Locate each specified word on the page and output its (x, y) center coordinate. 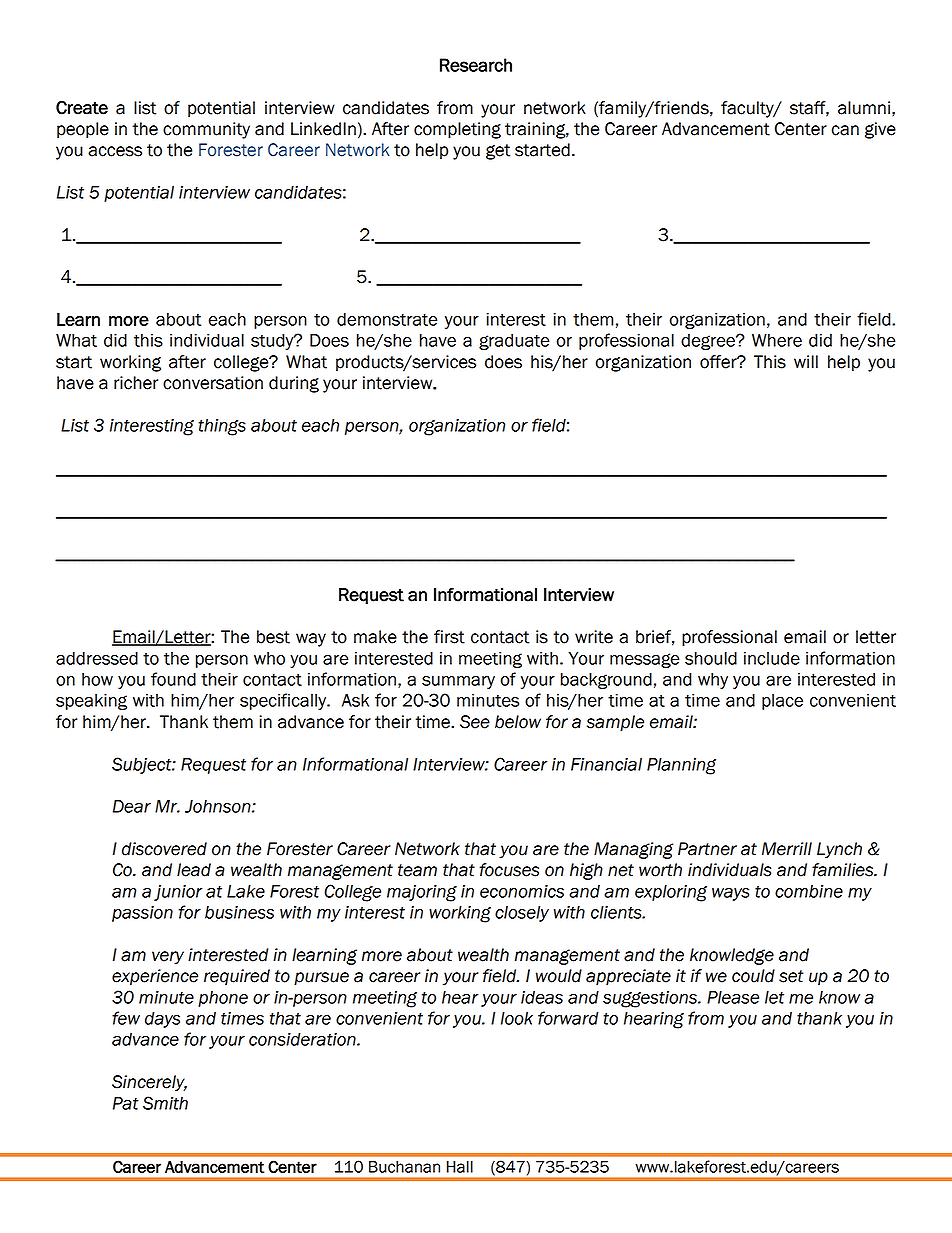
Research (476, 65)
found (173, 679)
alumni (864, 108)
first (449, 637)
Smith (165, 1103)
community (206, 130)
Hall (460, 1167)
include (772, 658)
